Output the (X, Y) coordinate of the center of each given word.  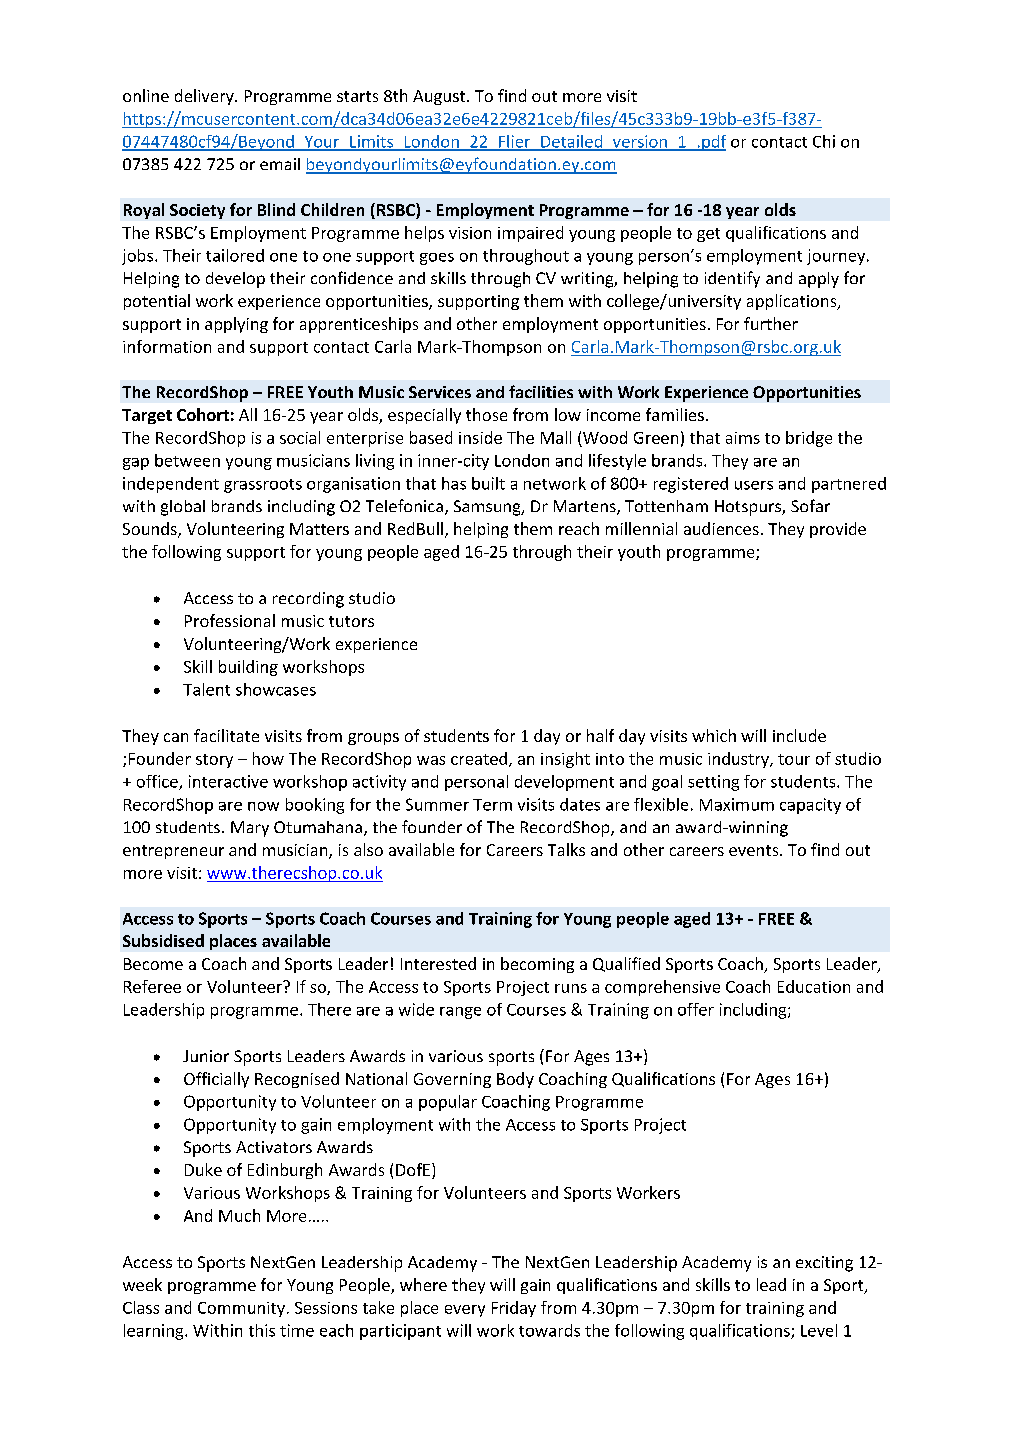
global (183, 508)
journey (837, 257)
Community (241, 1309)
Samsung (488, 508)
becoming (537, 965)
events (755, 850)
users (754, 485)
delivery (205, 97)
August (440, 97)
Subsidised (163, 940)
